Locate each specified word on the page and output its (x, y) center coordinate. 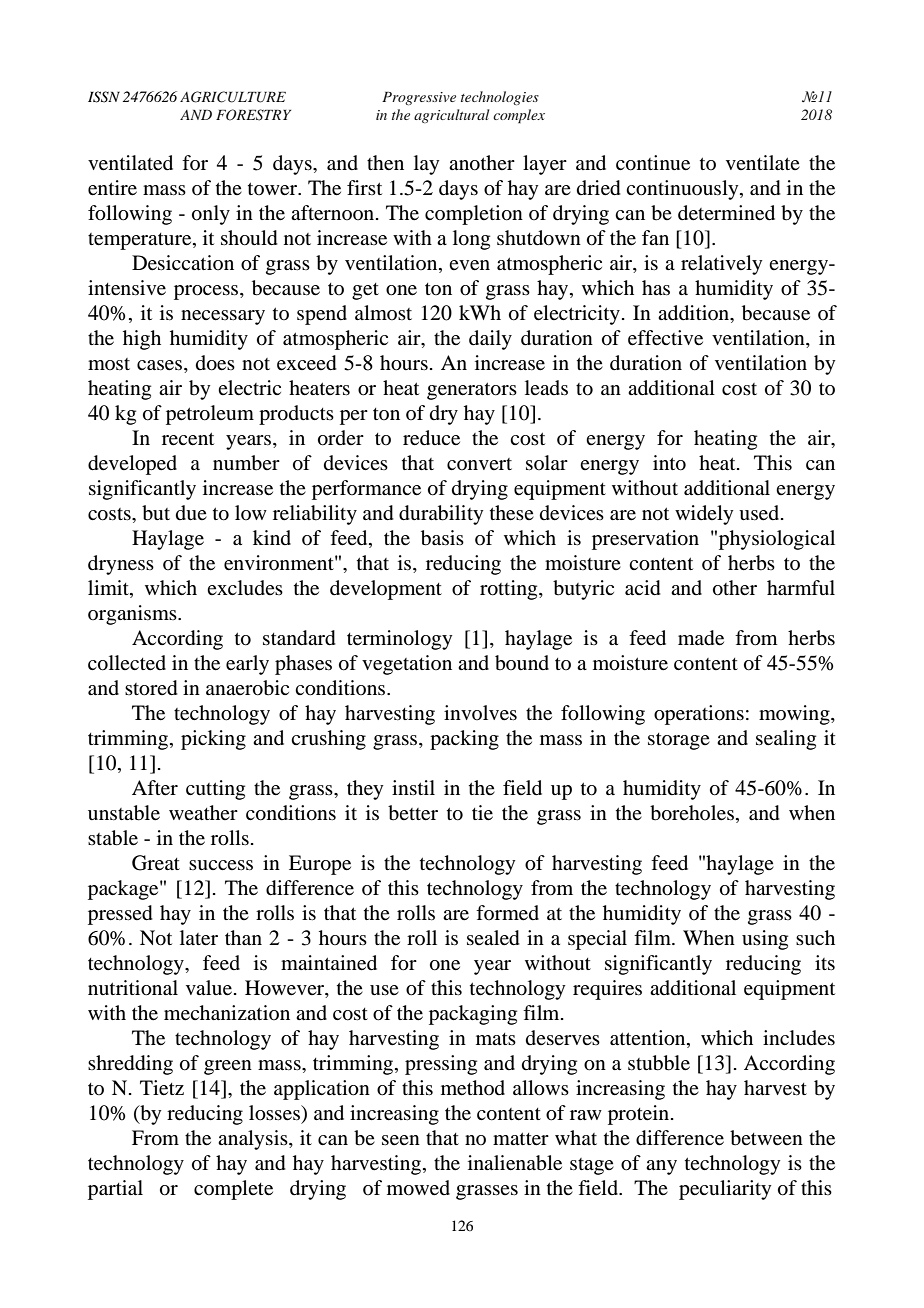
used (760, 513)
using (765, 940)
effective (665, 338)
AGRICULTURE (233, 97)
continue (653, 163)
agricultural (451, 116)
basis (442, 538)
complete (233, 1190)
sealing (786, 740)
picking (213, 740)
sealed (493, 938)
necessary (223, 317)
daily (490, 340)
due (191, 513)
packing (464, 740)
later (199, 938)
